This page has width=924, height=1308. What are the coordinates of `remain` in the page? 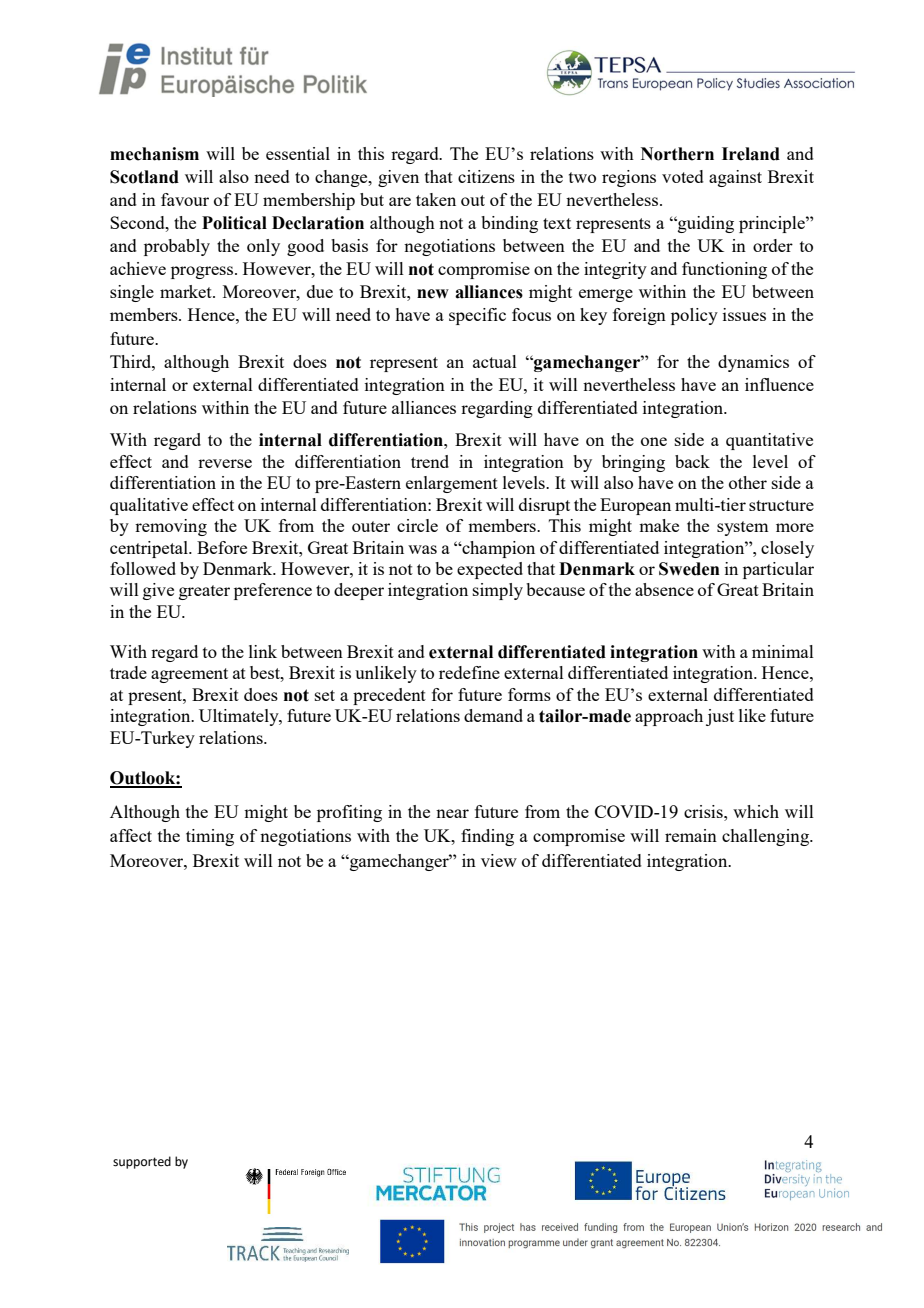 It's located at (691, 835).
